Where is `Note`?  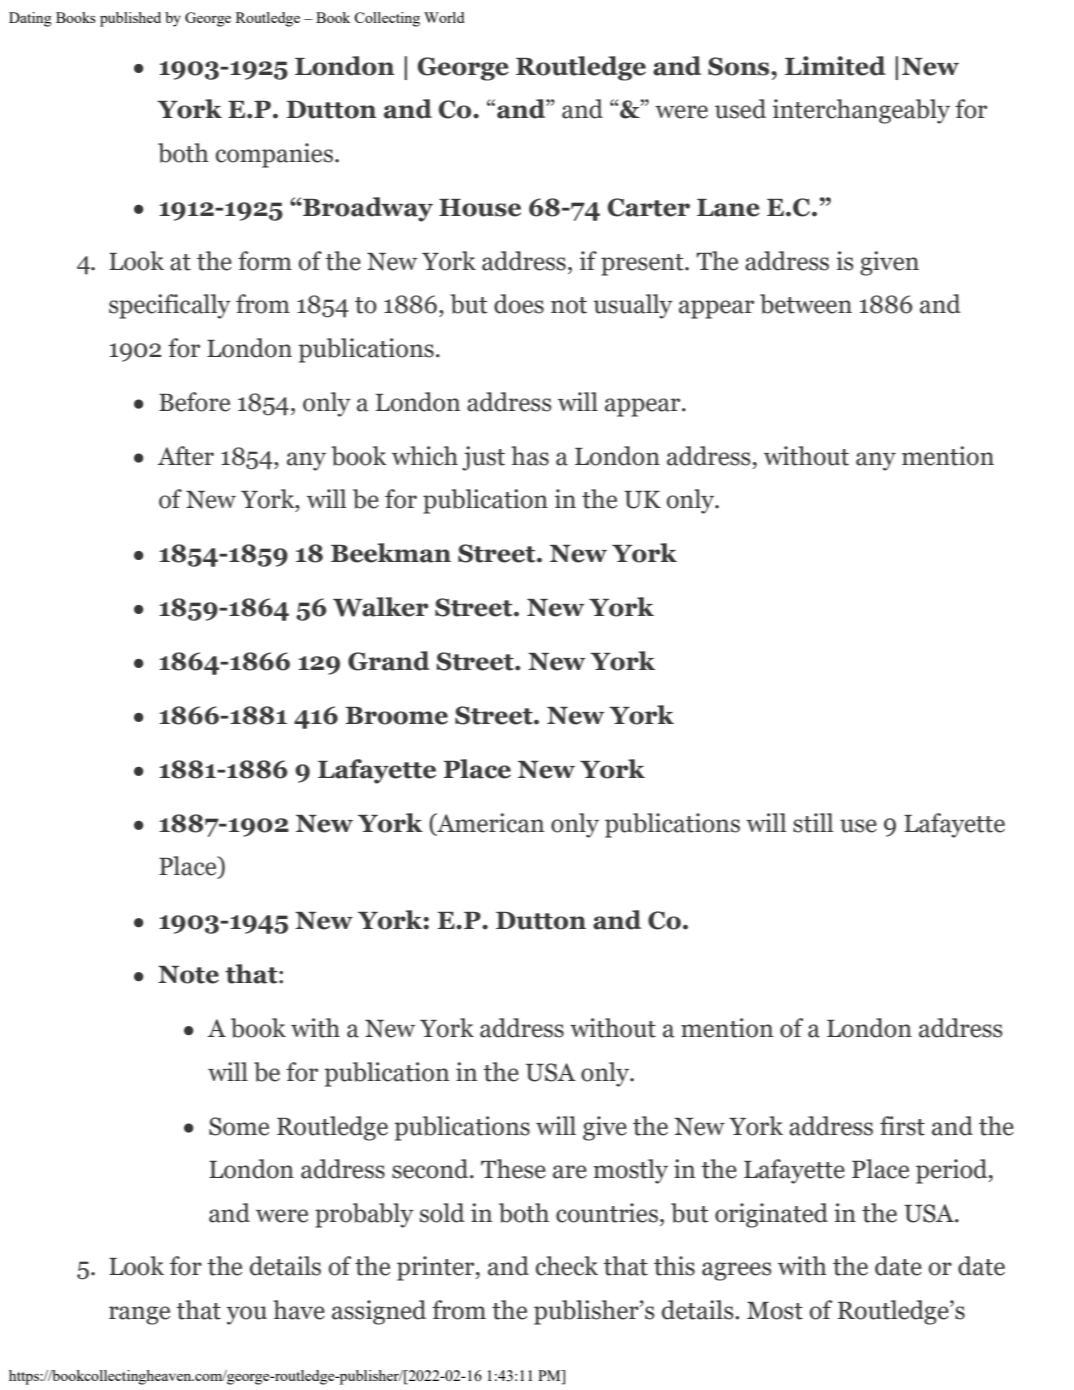 Note is located at coordinates (188, 975).
